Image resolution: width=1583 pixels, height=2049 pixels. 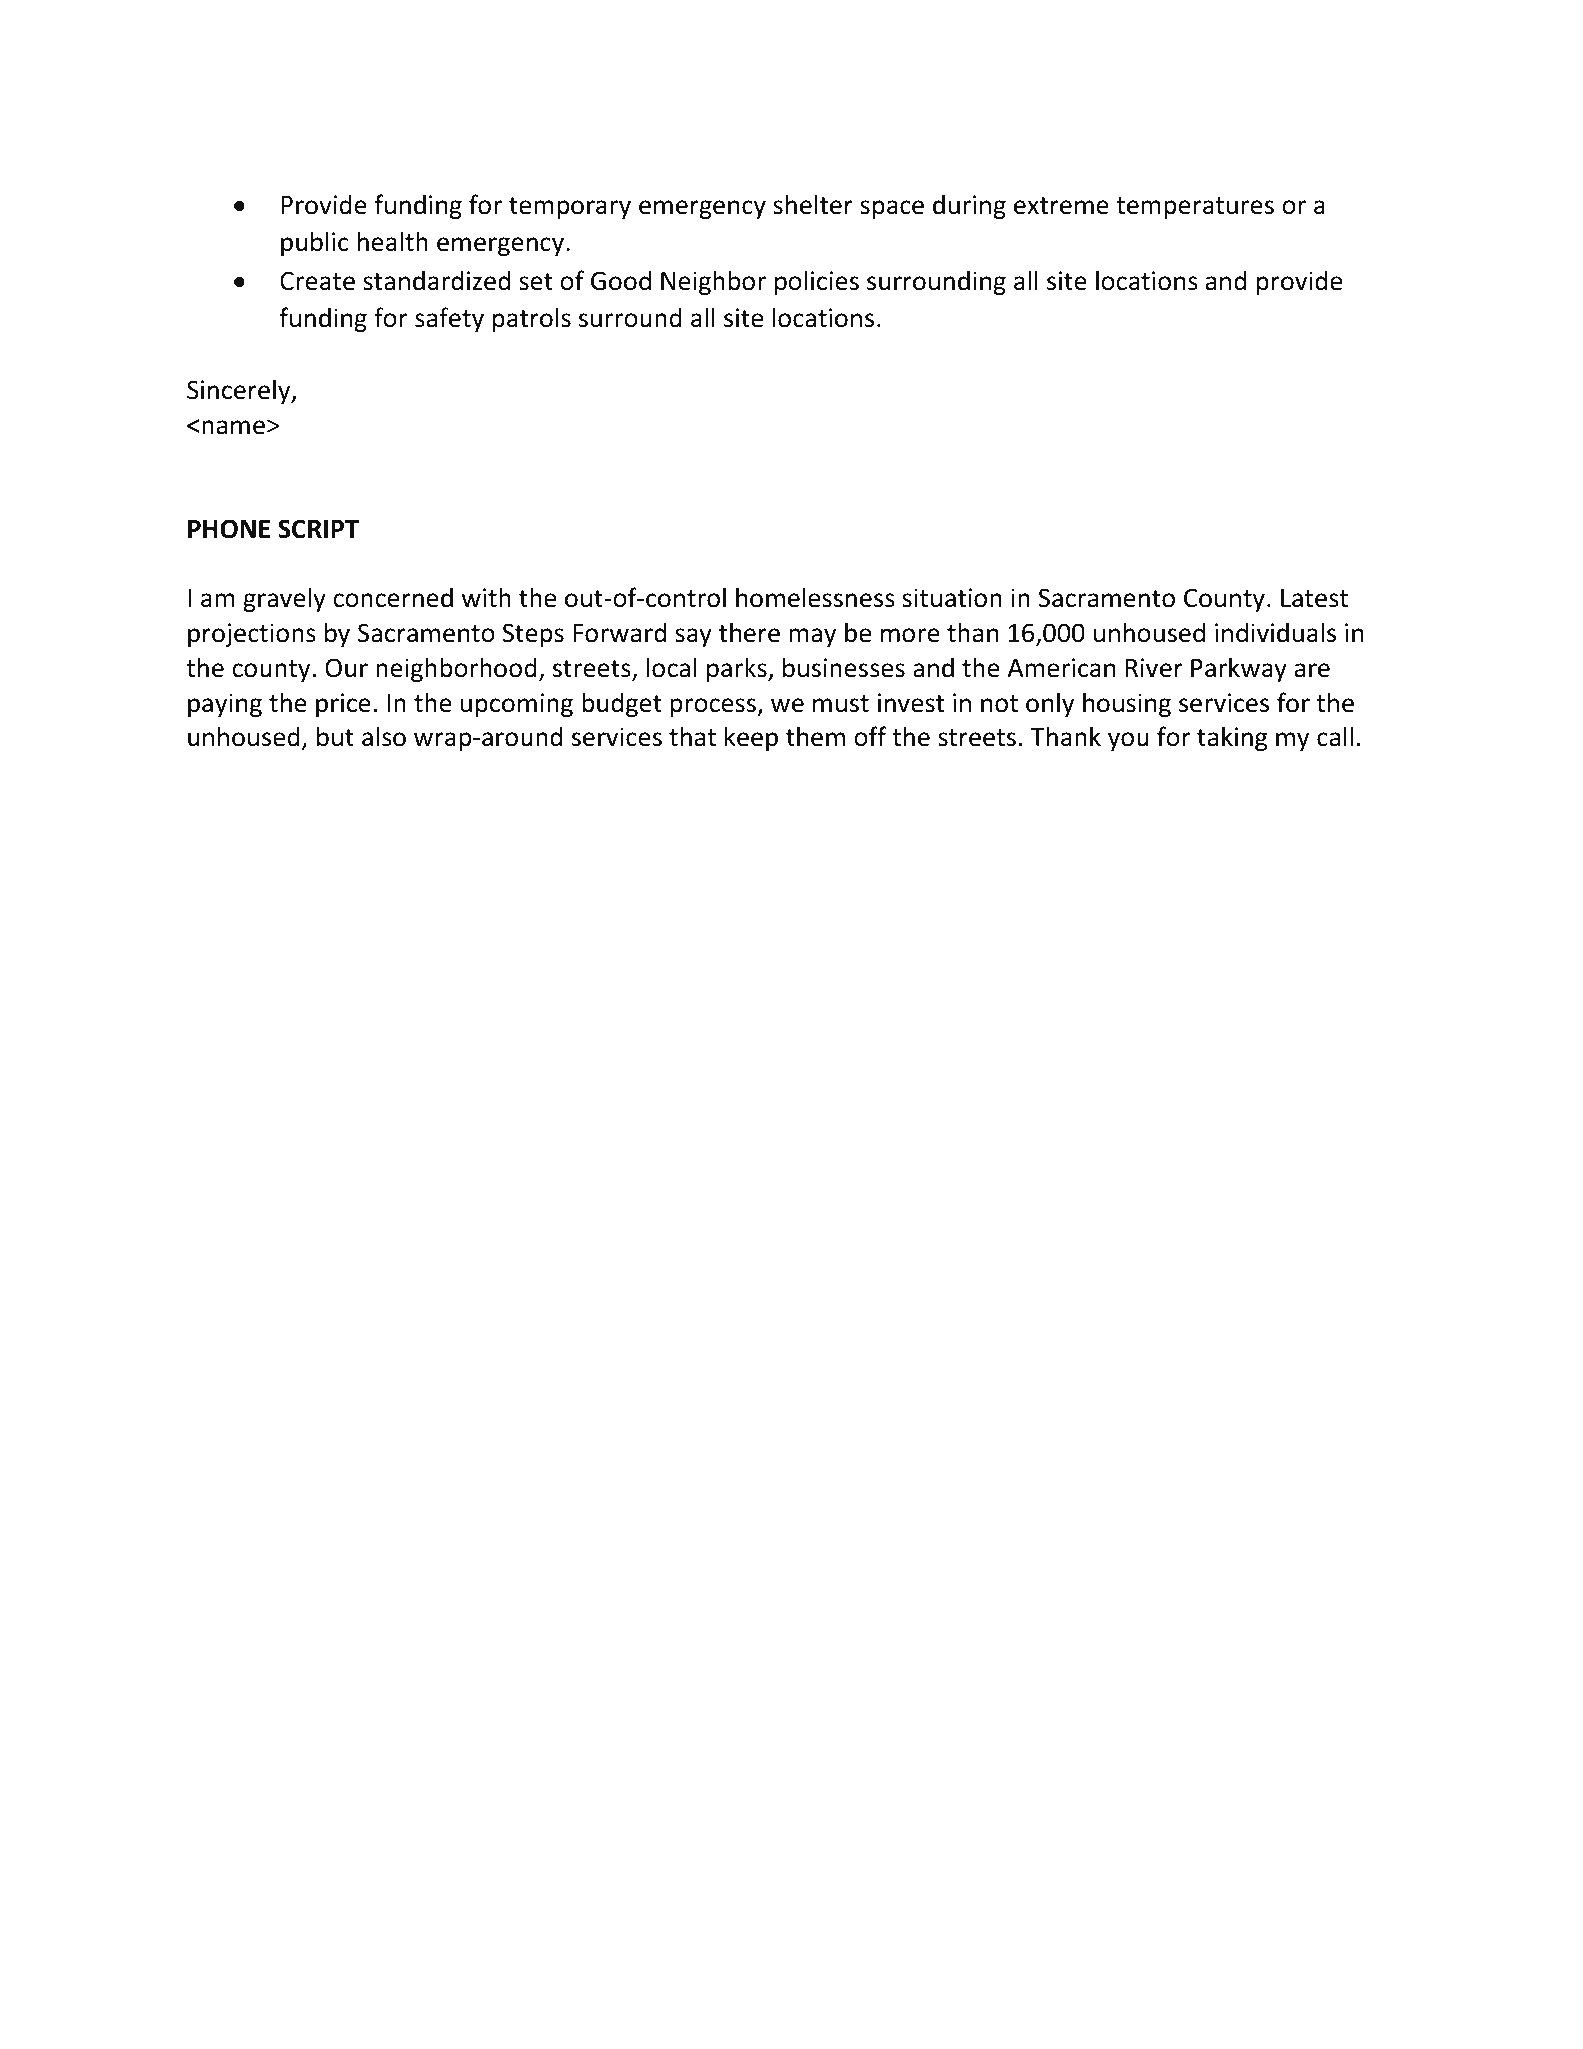 I want to click on but, so click(x=335, y=736).
